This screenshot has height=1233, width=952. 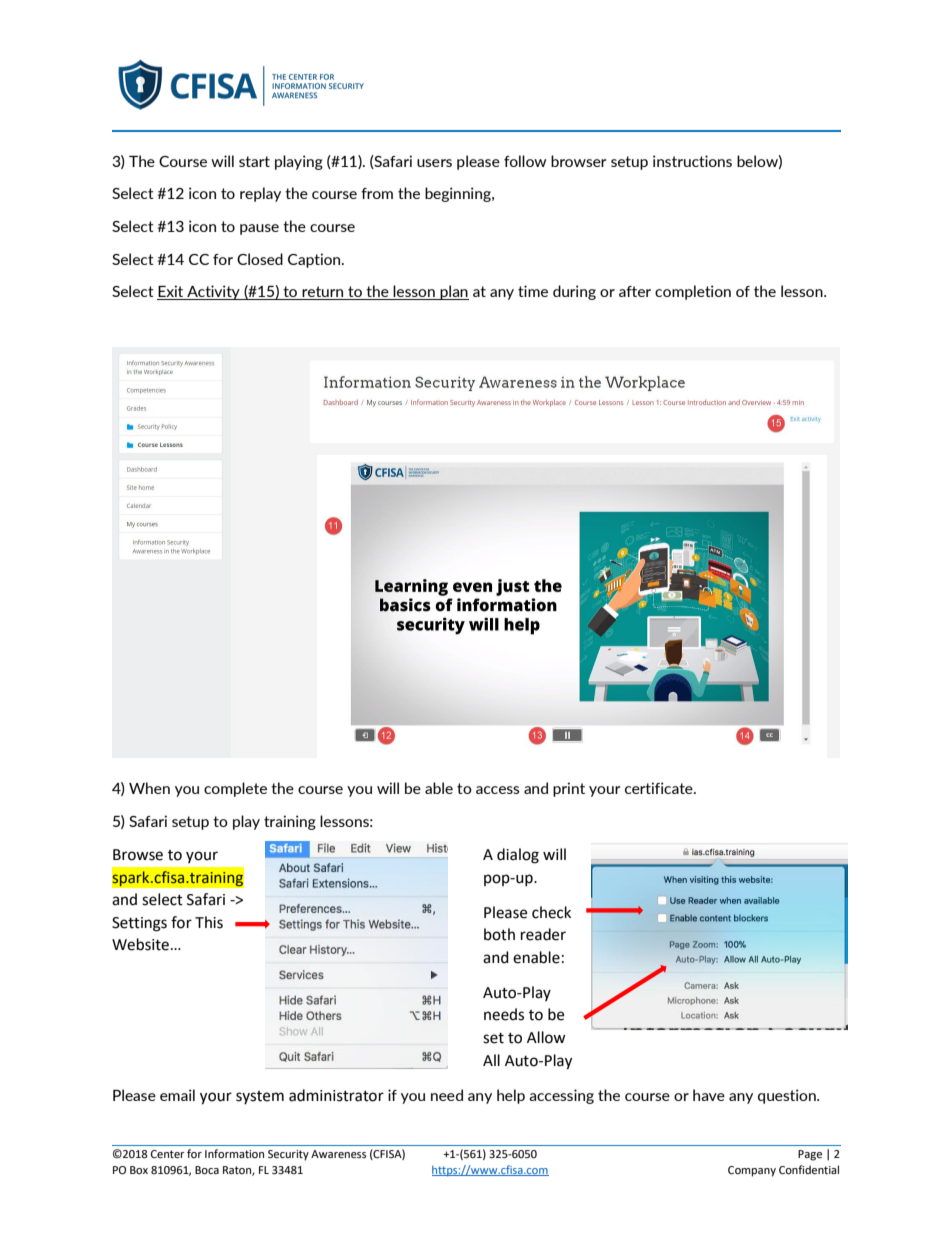 I want to click on This, so click(x=209, y=922).
